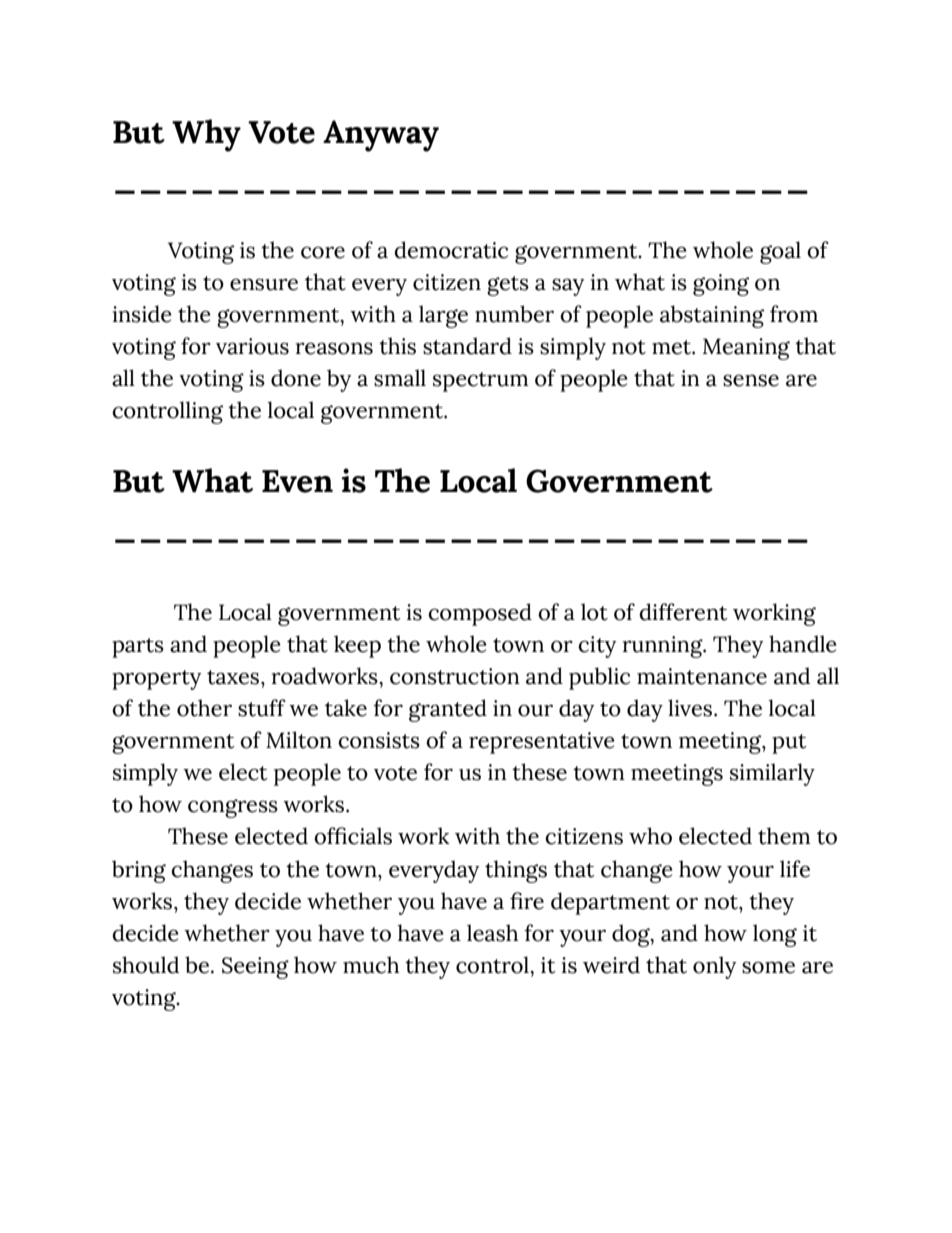  What do you see at coordinates (714, 967) in the screenshot?
I see `only` at bounding box center [714, 967].
